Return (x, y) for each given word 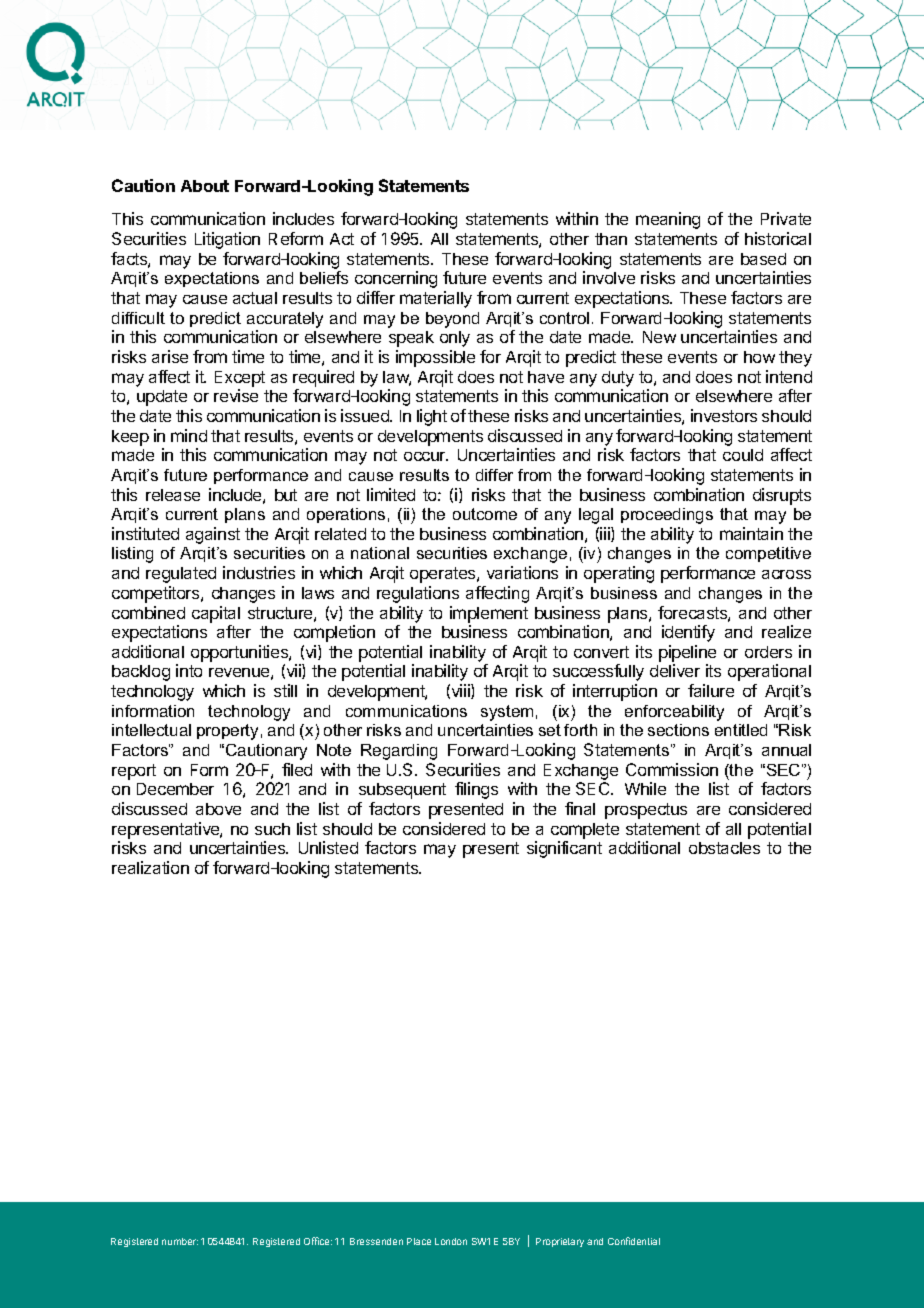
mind (189, 435)
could (743, 455)
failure (711, 690)
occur (426, 456)
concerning (396, 279)
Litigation (227, 240)
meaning (668, 220)
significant (564, 849)
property (227, 732)
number (180, 1241)
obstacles (724, 848)
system (507, 713)
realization (150, 867)
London (451, 1241)
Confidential (634, 1241)
